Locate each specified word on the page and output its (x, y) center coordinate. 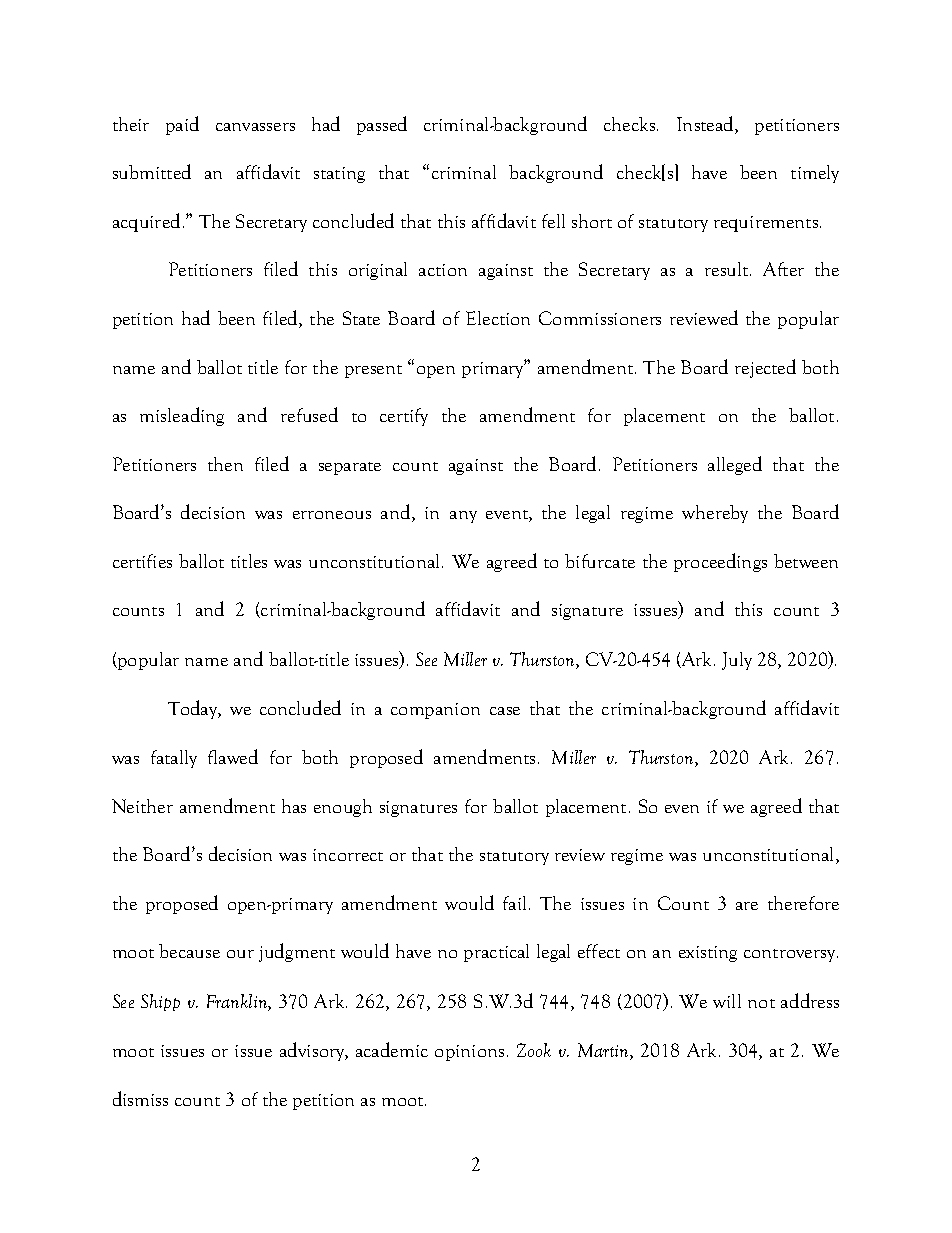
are (747, 906)
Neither (142, 806)
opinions (469, 1053)
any (463, 517)
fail (516, 903)
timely (815, 174)
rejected (765, 368)
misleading (182, 416)
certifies (142, 561)
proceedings (720, 562)
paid (182, 125)
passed (382, 125)
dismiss (140, 1098)
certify (404, 417)
